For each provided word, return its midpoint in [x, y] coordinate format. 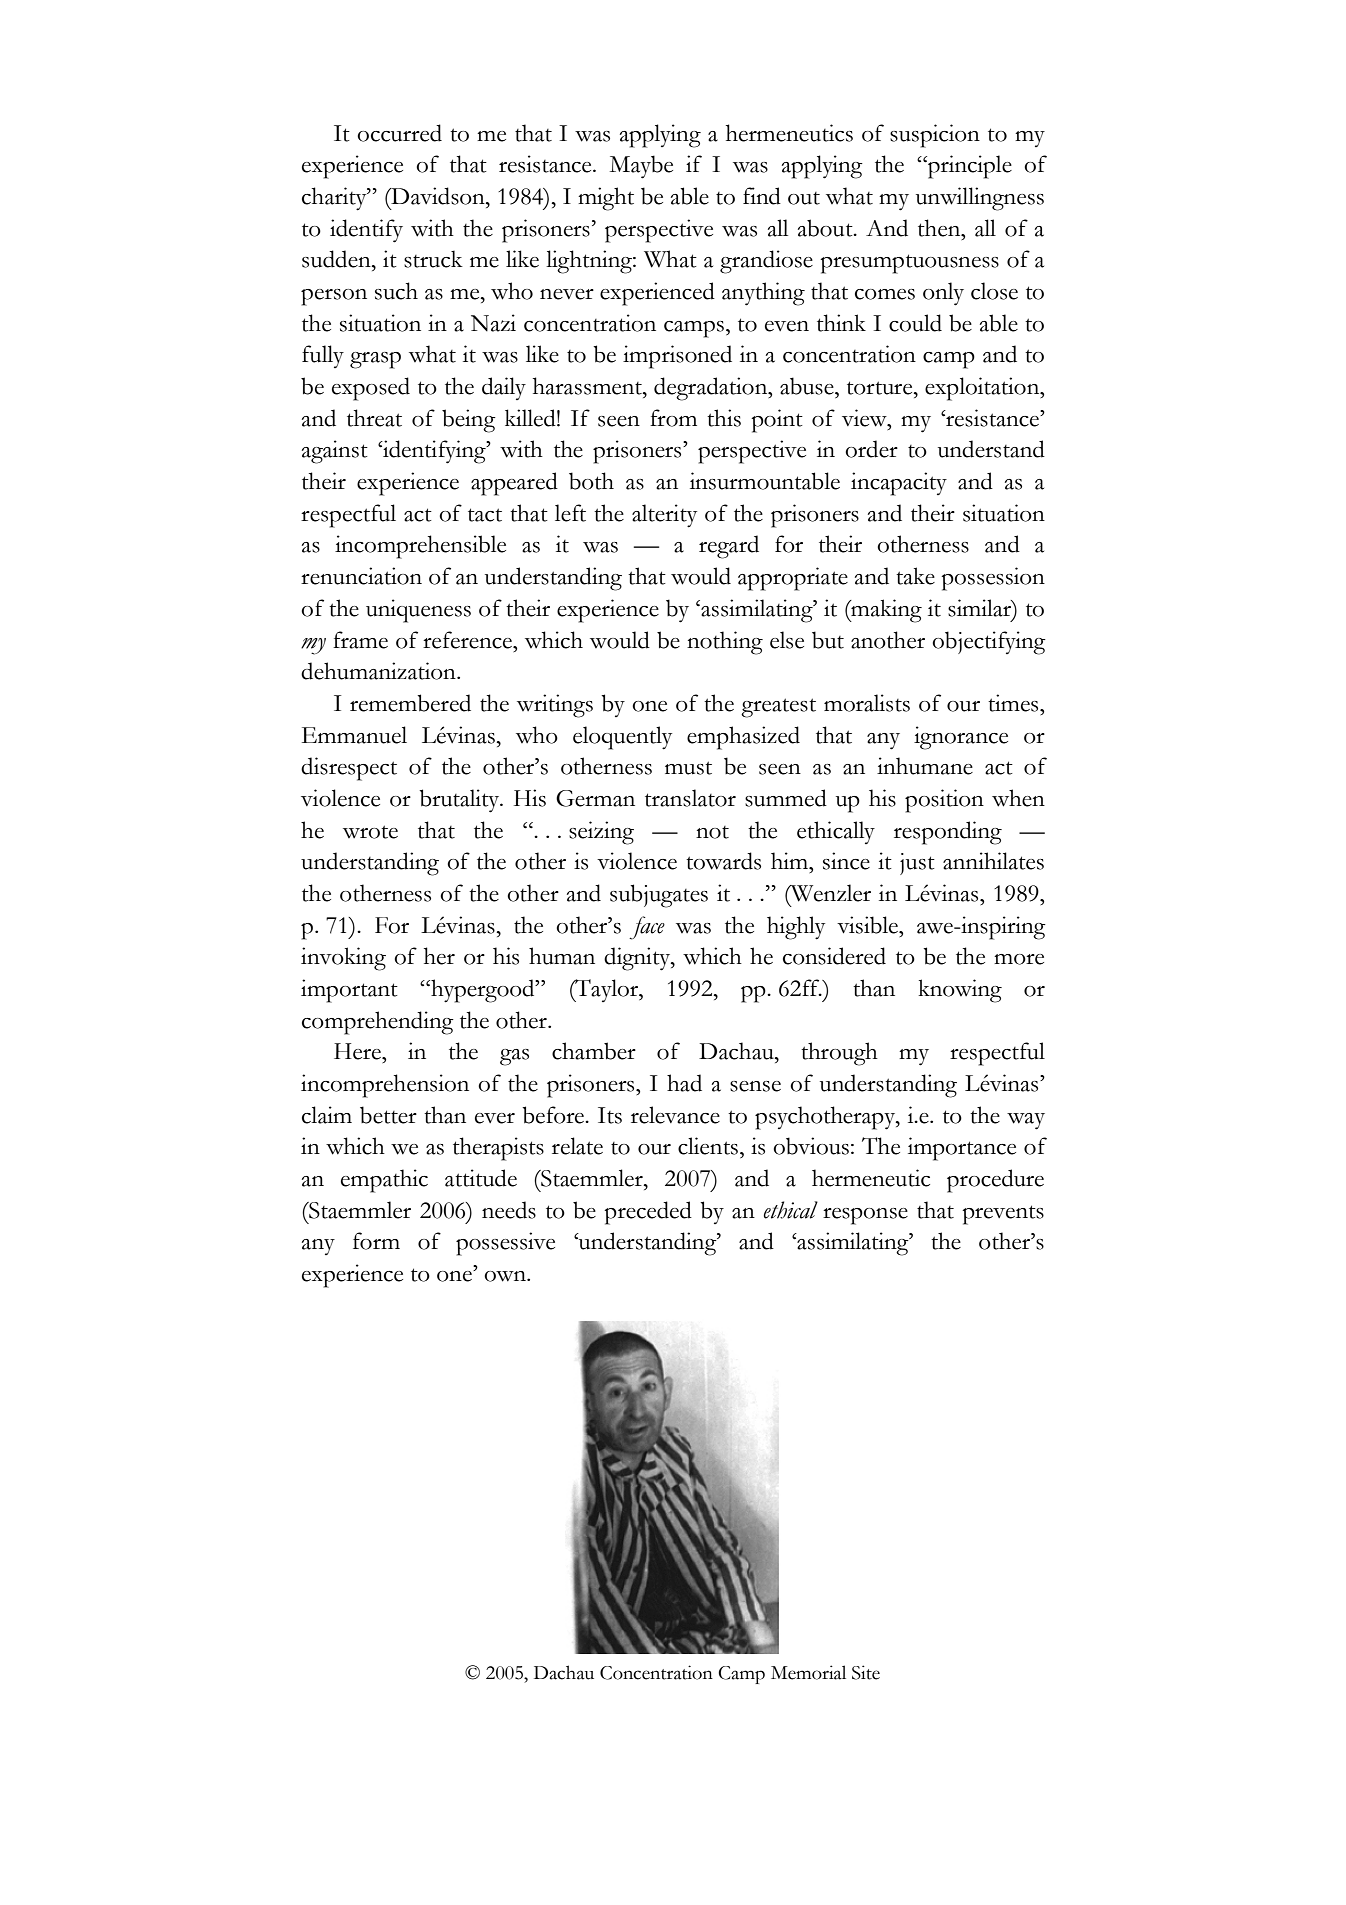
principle [969, 167]
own [506, 1276]
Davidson [438, 196]
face [647, 928]
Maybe [641, 167]
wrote [370, 832]
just [917, 864]
